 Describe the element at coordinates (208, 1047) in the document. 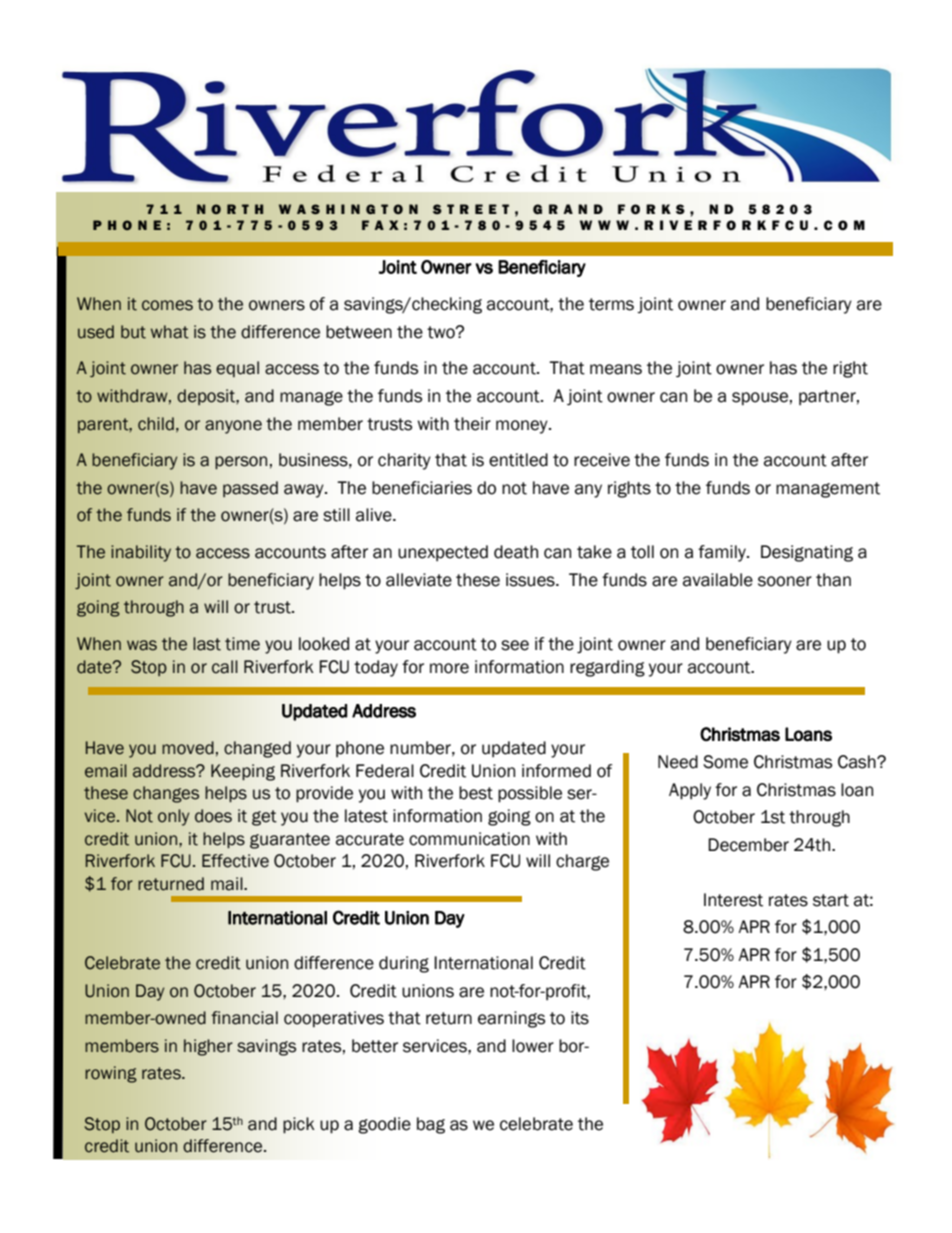

I see `higher` at that location.
